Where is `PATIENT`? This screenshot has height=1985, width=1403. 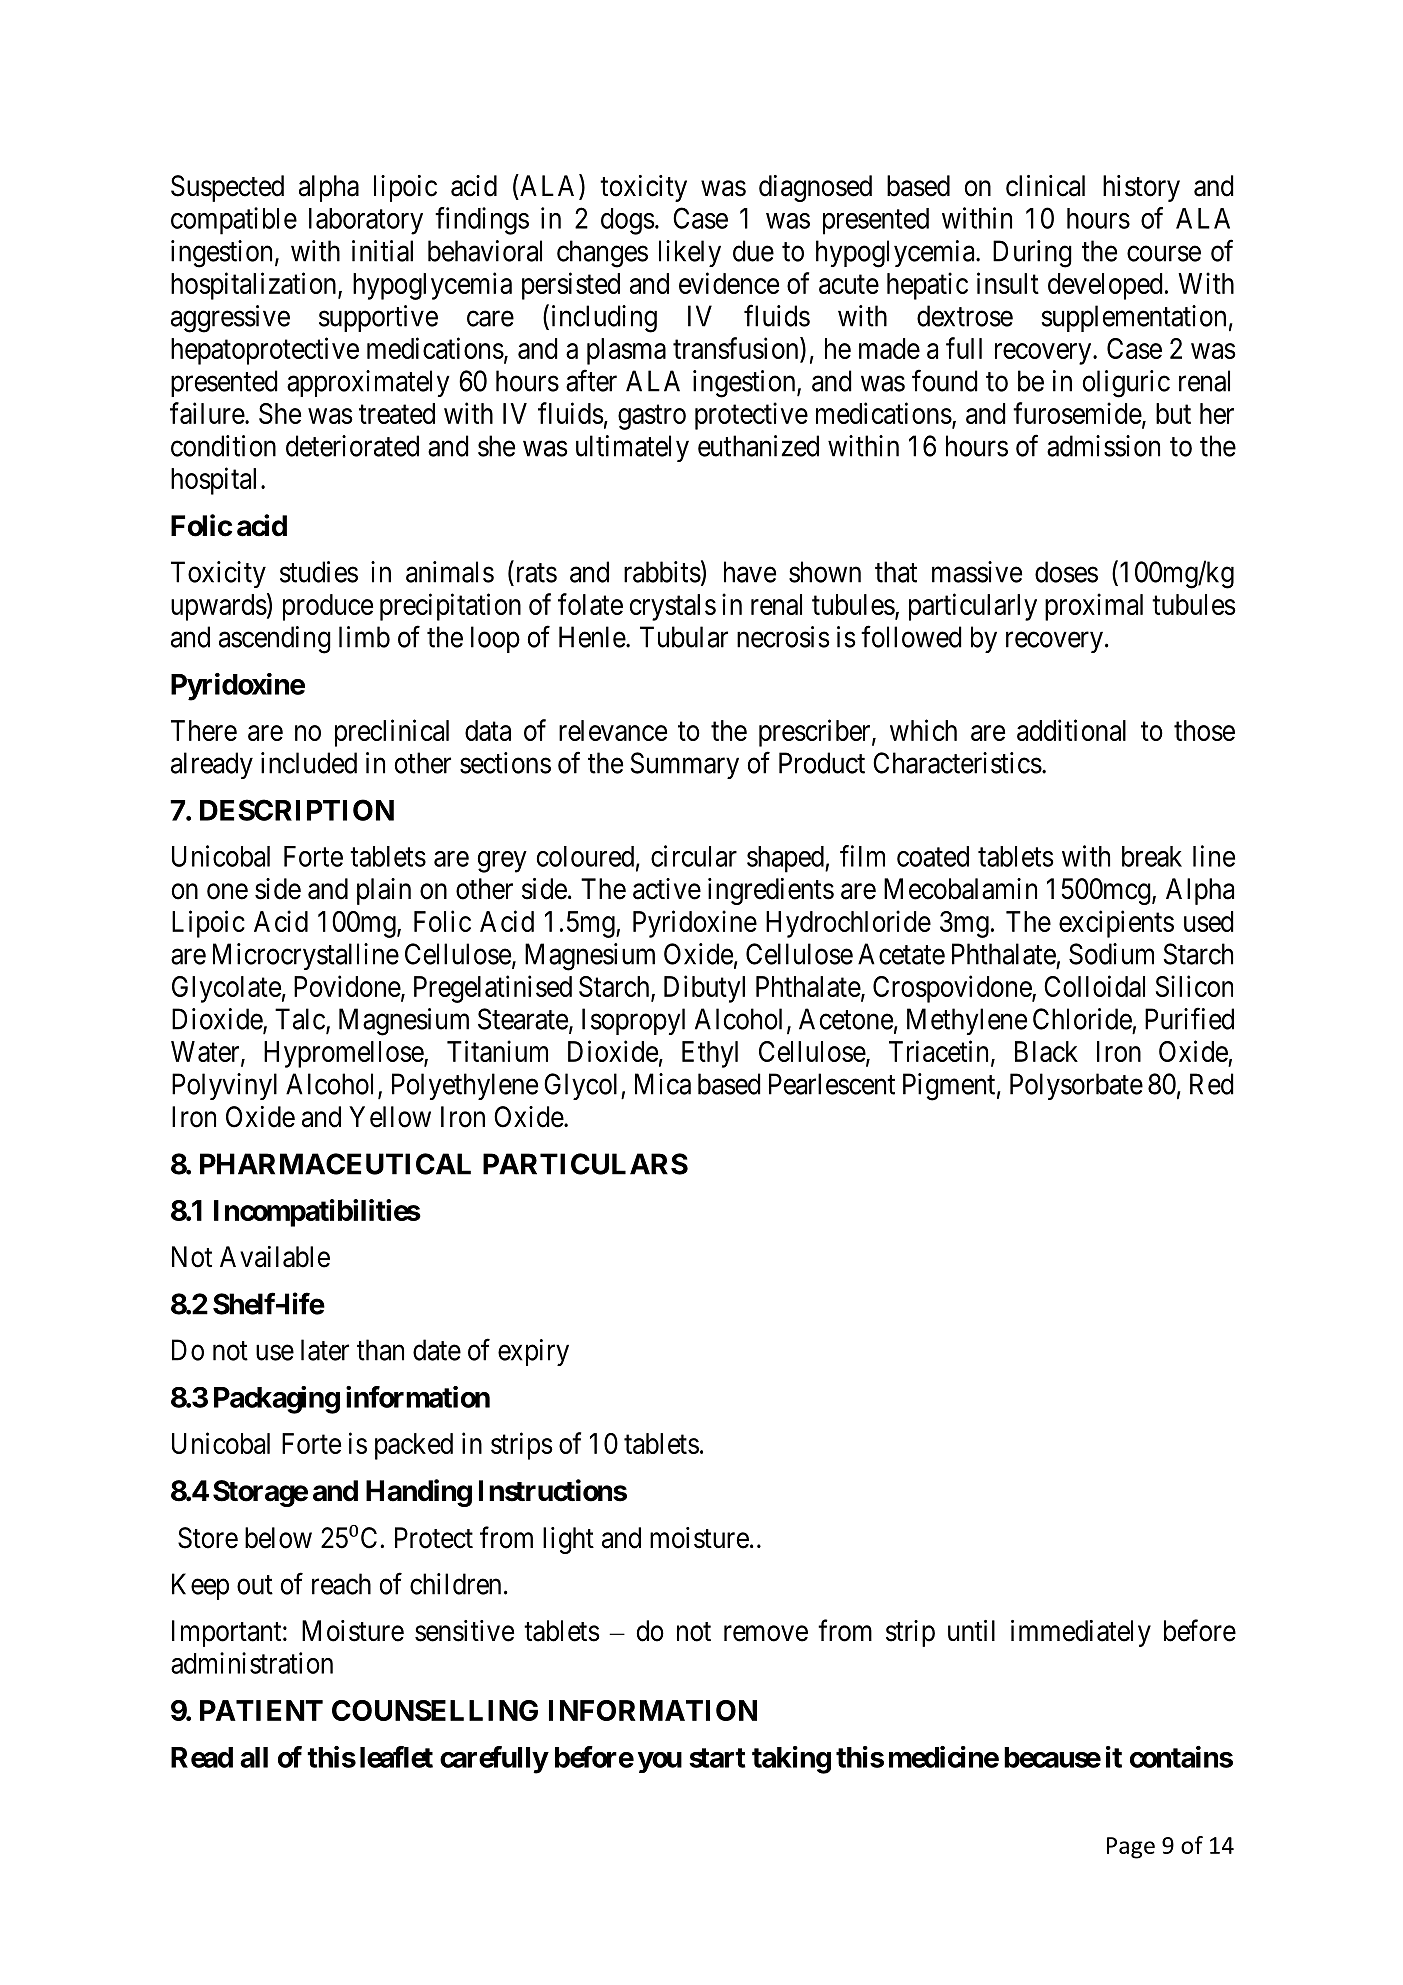 PATIENT is located at coordinates (261, 1710).
